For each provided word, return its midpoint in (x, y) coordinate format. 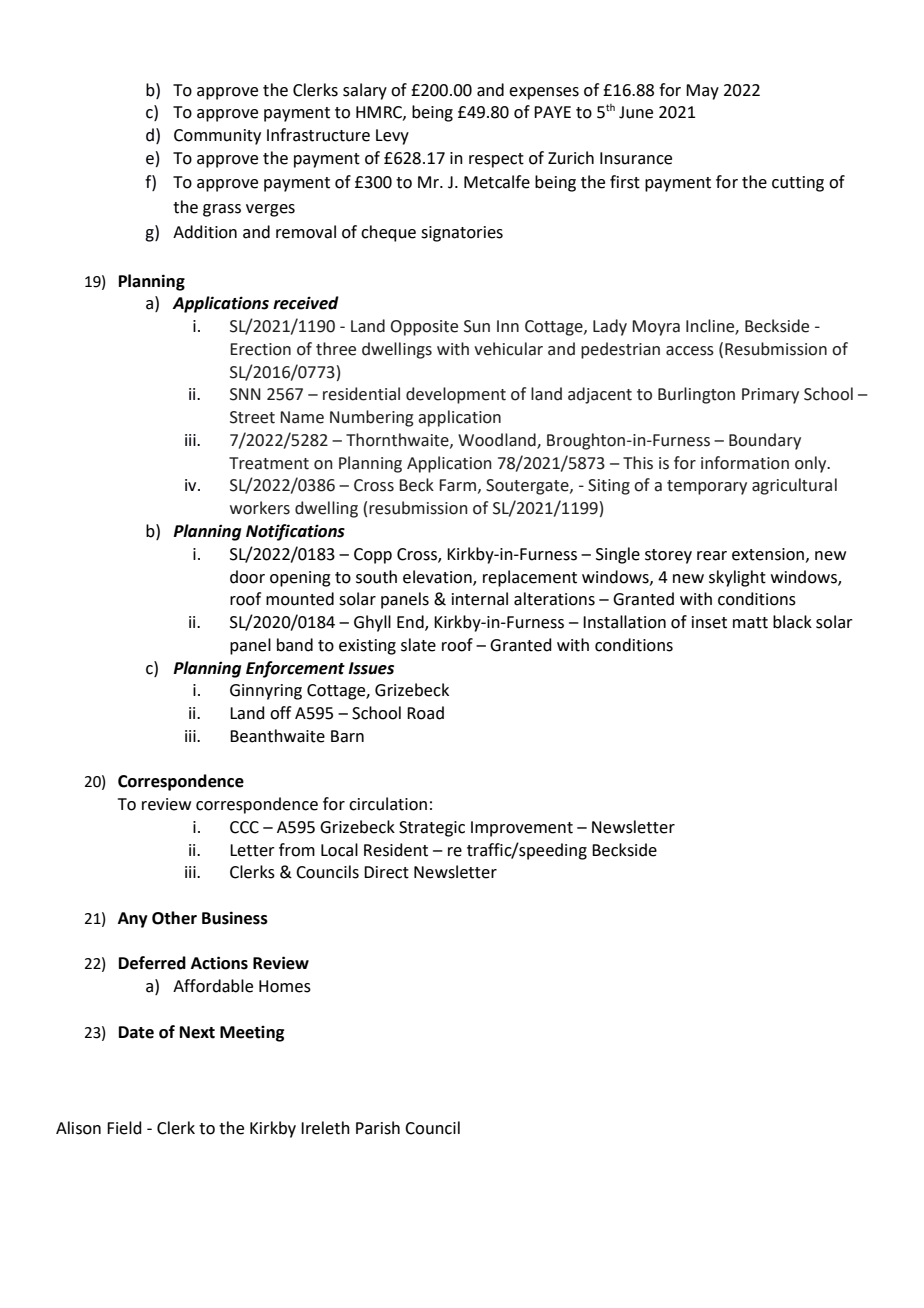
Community (217, 137)
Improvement (522, 829)
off (280, 713)
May (702, 92)
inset (709, 622)
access (690, 351)
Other (174, 918)
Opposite (424, 328)
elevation (438, 577)
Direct (386, 872)
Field (124, 1128)
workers (260, 508)
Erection (260, 349)
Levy (392, 137)
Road (425, 713)
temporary (707, 487)
